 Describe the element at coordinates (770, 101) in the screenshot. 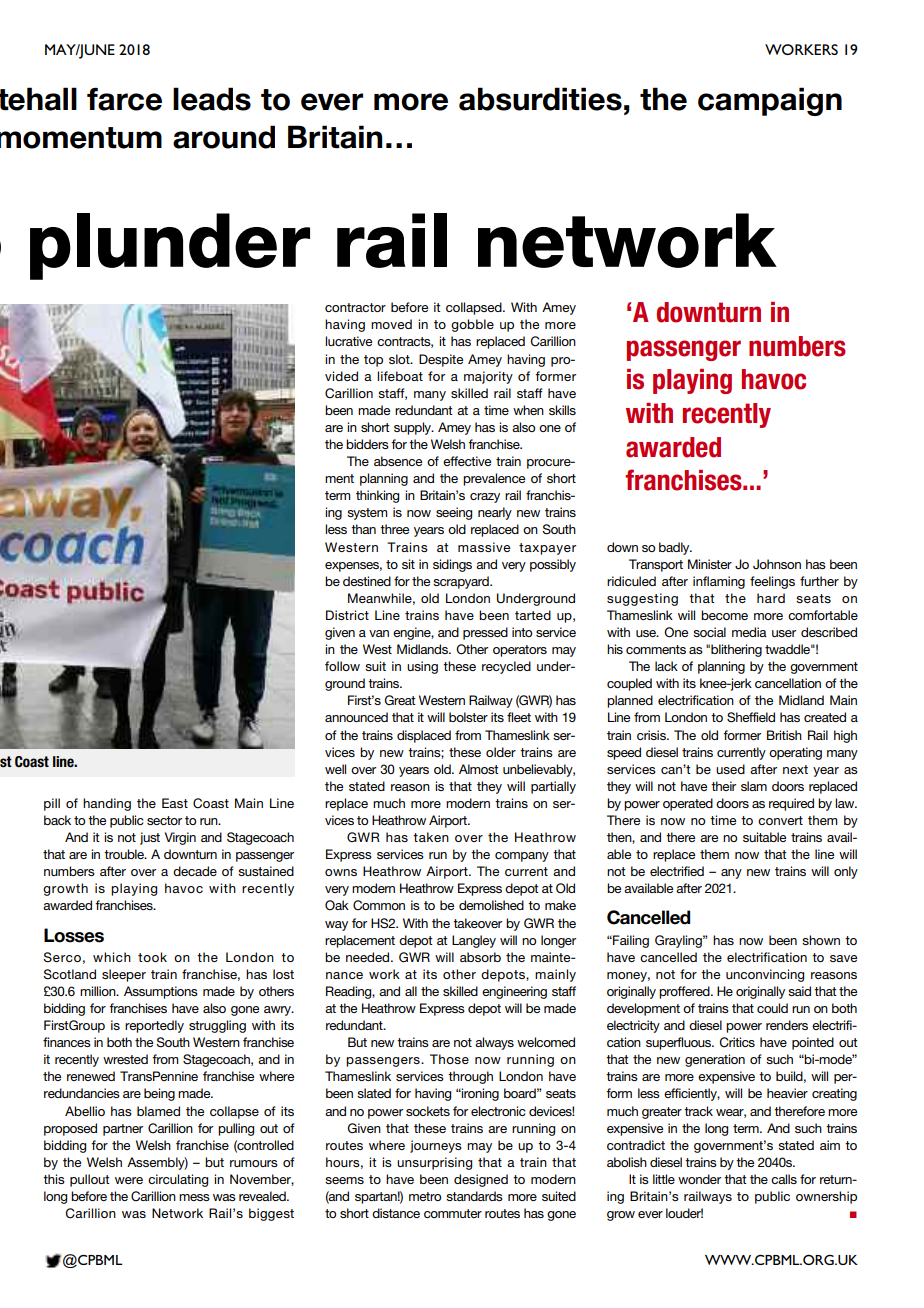

I see `campaign` at that location.
